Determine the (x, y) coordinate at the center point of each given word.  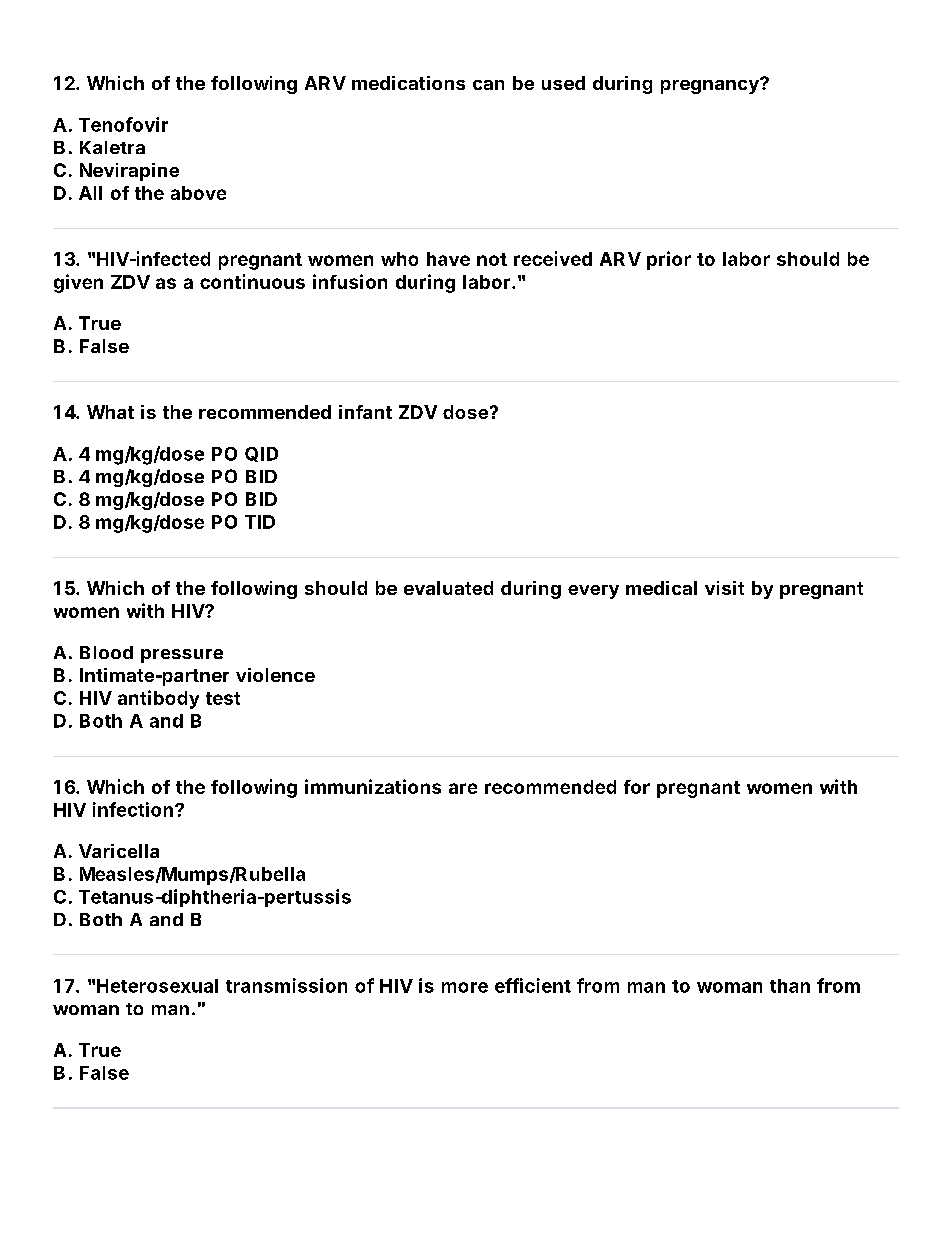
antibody (158, 699)
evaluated (448, 588)
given (78, 283)
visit (724, 588)
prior (669, 260)
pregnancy (711, 86)
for (637, 787)
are (463, 788)
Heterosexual (157, 986)
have (448, 259)
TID (260, 522)
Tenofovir (123, 124)
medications (408, 83)
